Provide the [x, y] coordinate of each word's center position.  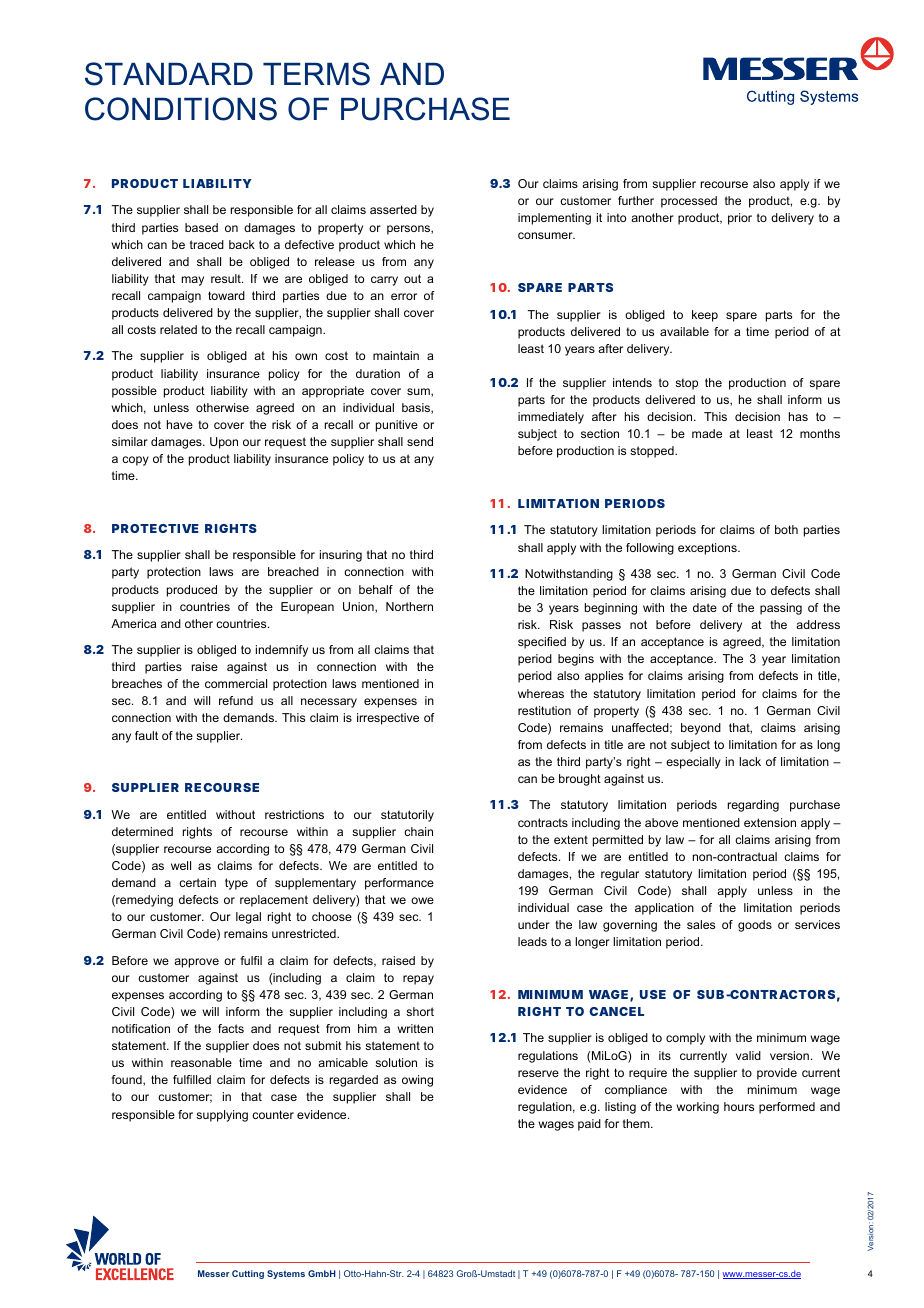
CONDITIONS [181, 109]
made [707, 433]
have [180, 424]
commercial [236, 683]
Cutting [248, 1274]
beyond [701, 729]
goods [755, 926]
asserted [393, 209]
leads [532, 941]
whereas [541, 693]
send [420, 441]
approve [196, 963]
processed [689, 202]
